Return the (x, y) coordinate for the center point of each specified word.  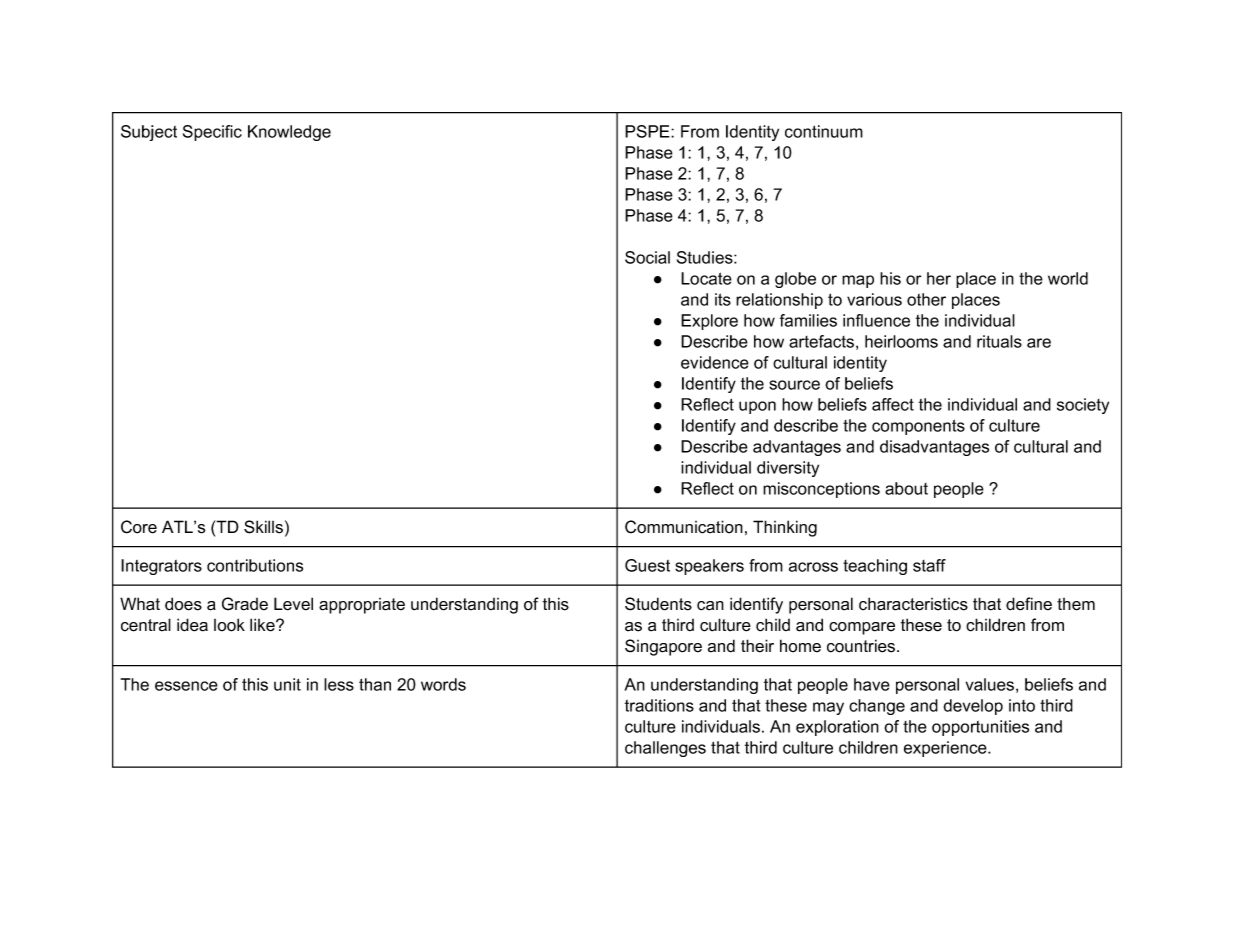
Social (647, 257)
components (918, 427)
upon (757, 407)
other (926, 299)
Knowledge (289, 133)
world (1068, 278)
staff (929, 565)
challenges (665, 749)
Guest (647, 565)
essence (186, 686)
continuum (824, 131)
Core (139, 527)
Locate (706, 278)
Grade (245, 604)
